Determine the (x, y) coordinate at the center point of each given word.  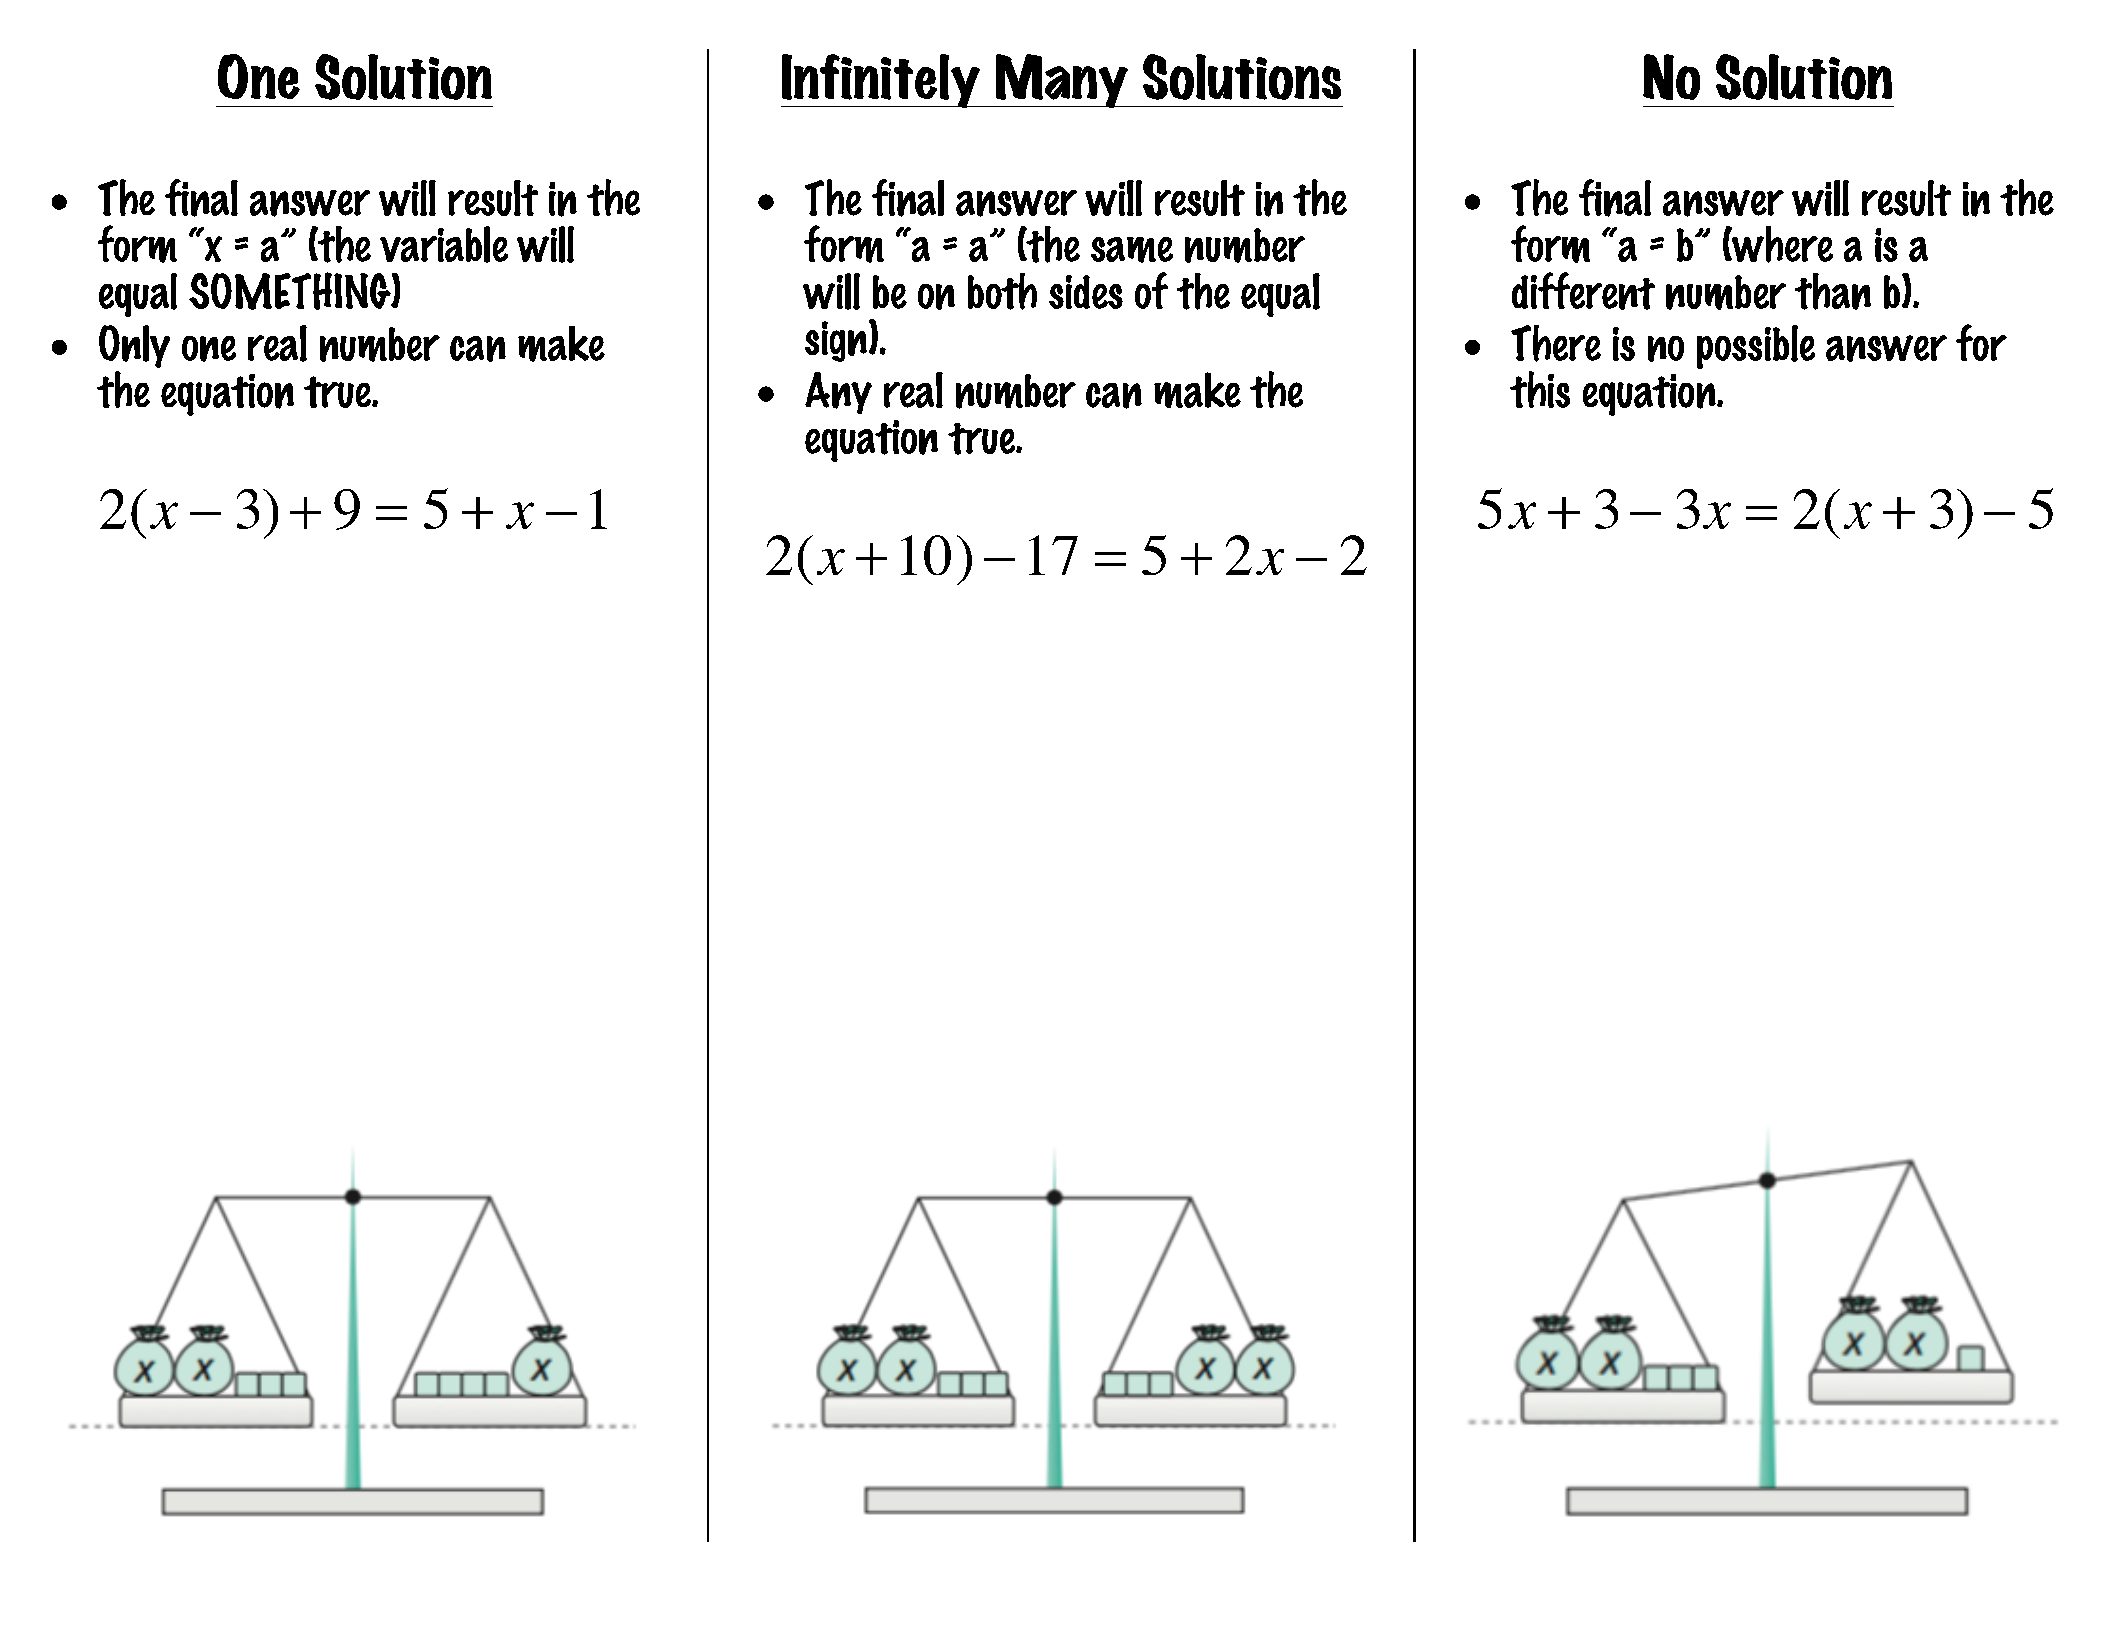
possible (1756, 347)
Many (1061, 81)
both (1002, 291)
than (1833, 291)
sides (1086, 292)
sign (837, 341)
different (1583, 291)
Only (134, 346)
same (1132, 250)
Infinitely (881, 81)
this (1540, 389)
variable (444, 244)
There (1556, 343)
